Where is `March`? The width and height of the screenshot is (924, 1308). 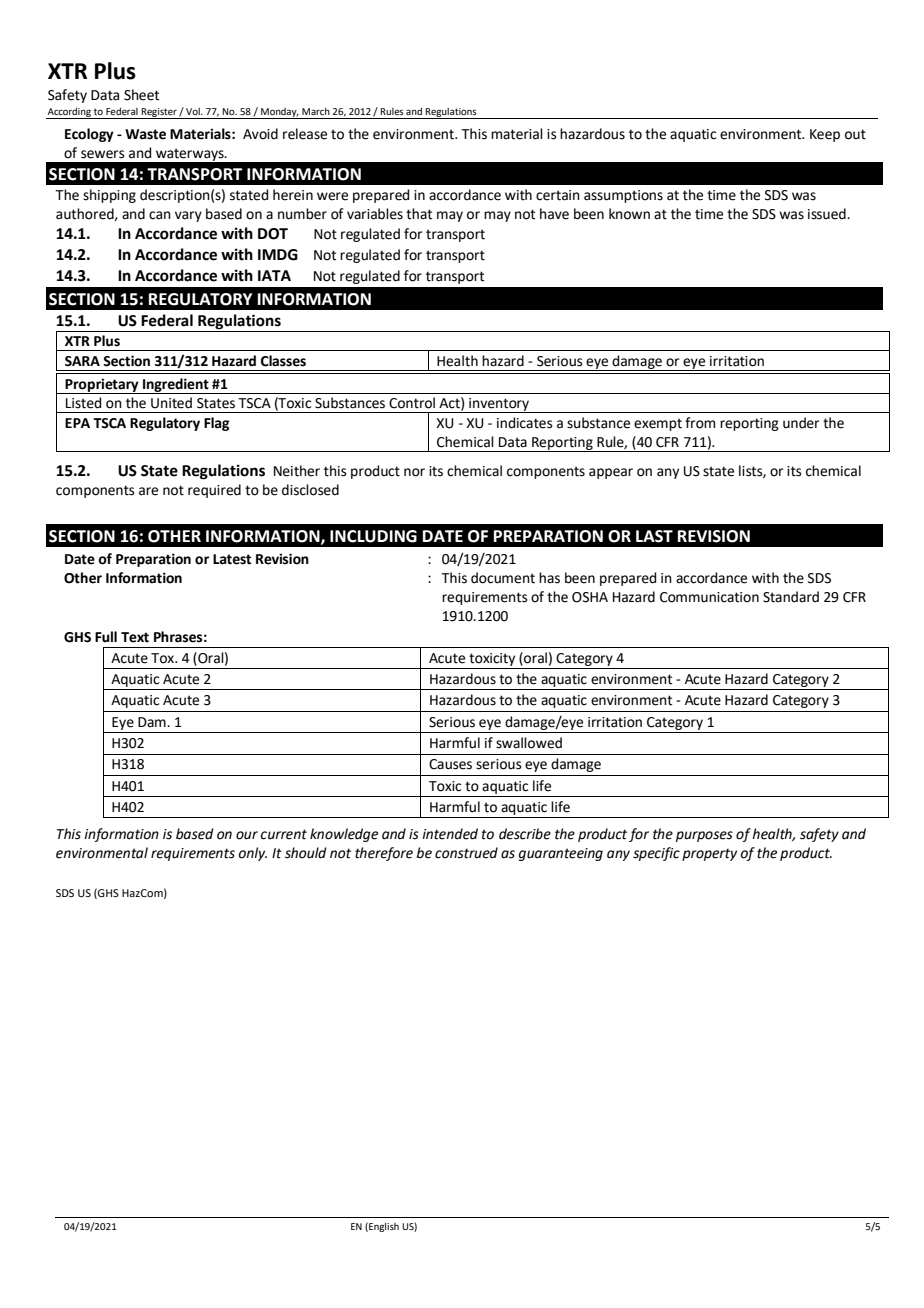 March is located at coordinates (316, 111).
